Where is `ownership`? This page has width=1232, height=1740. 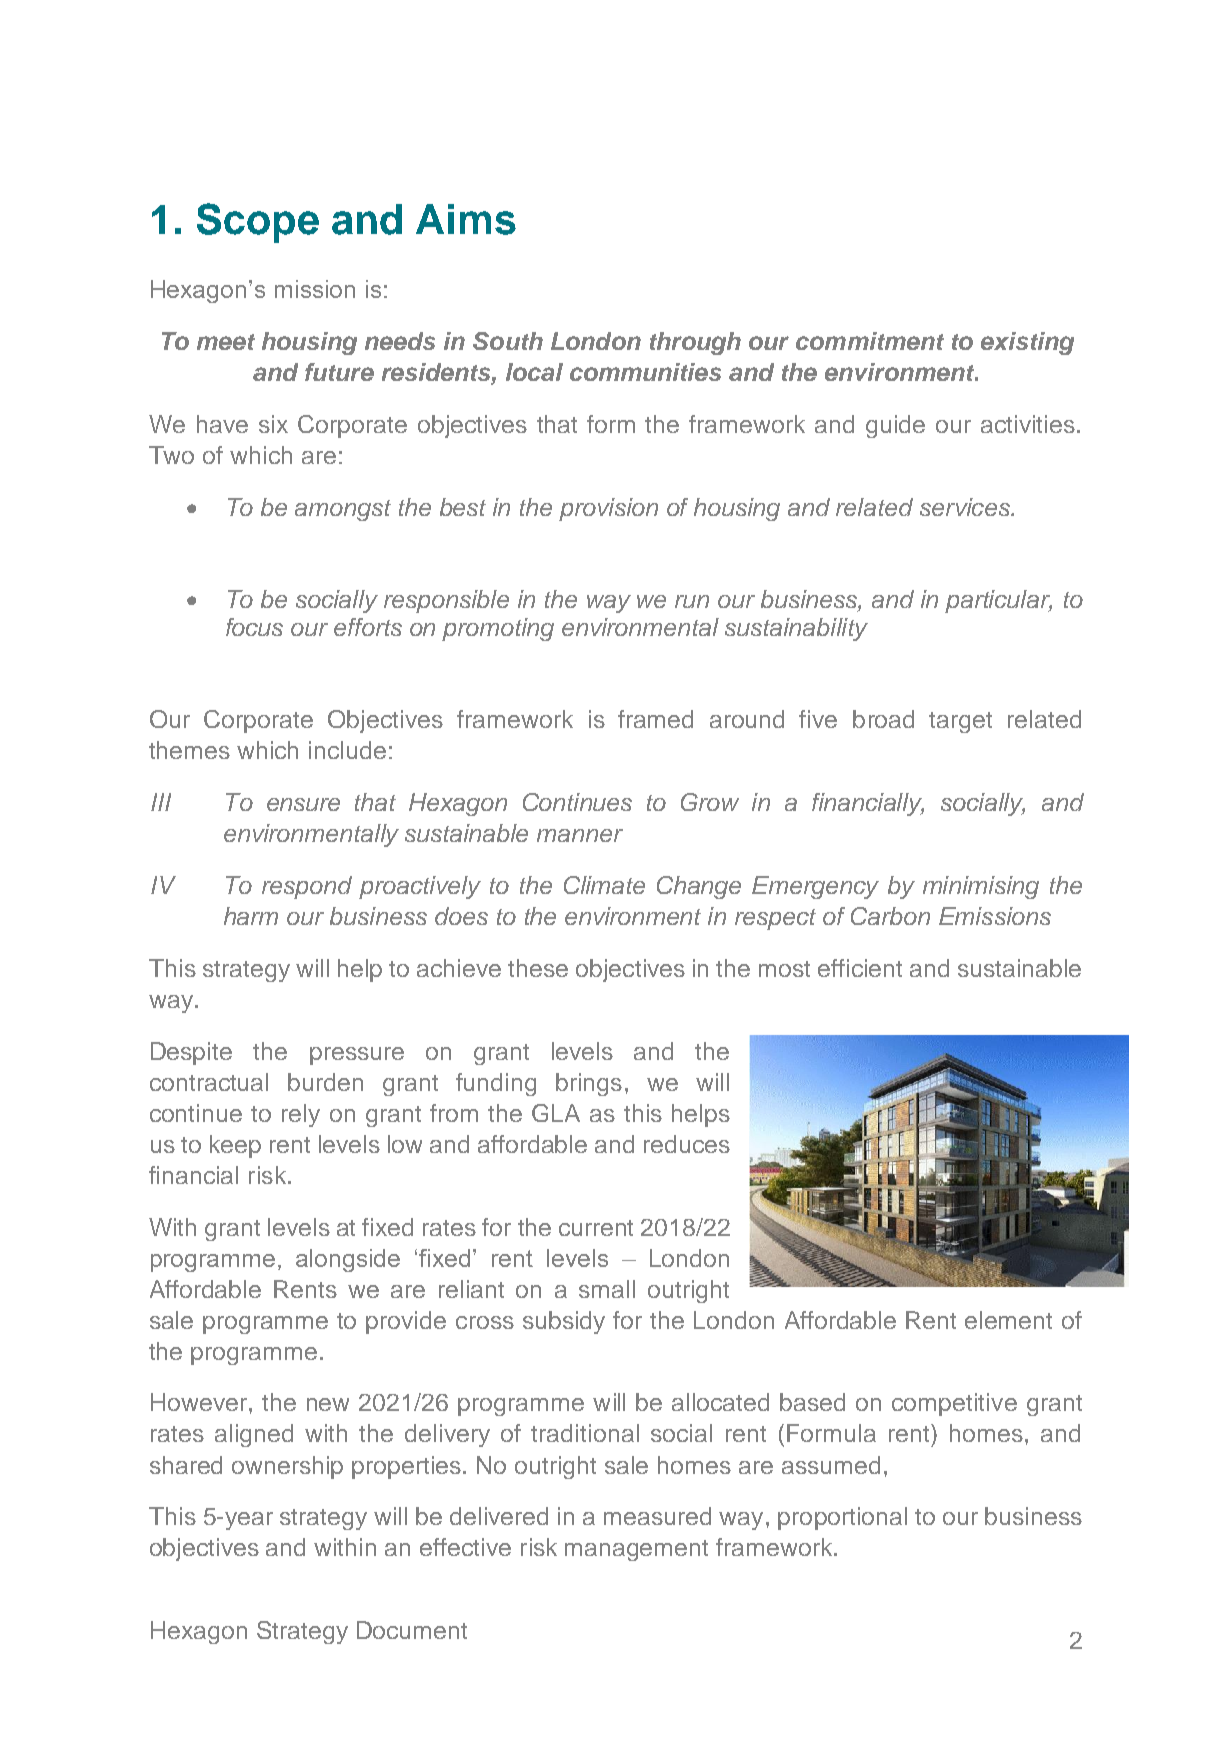 ownership is located at coordinates (287, 1467).
